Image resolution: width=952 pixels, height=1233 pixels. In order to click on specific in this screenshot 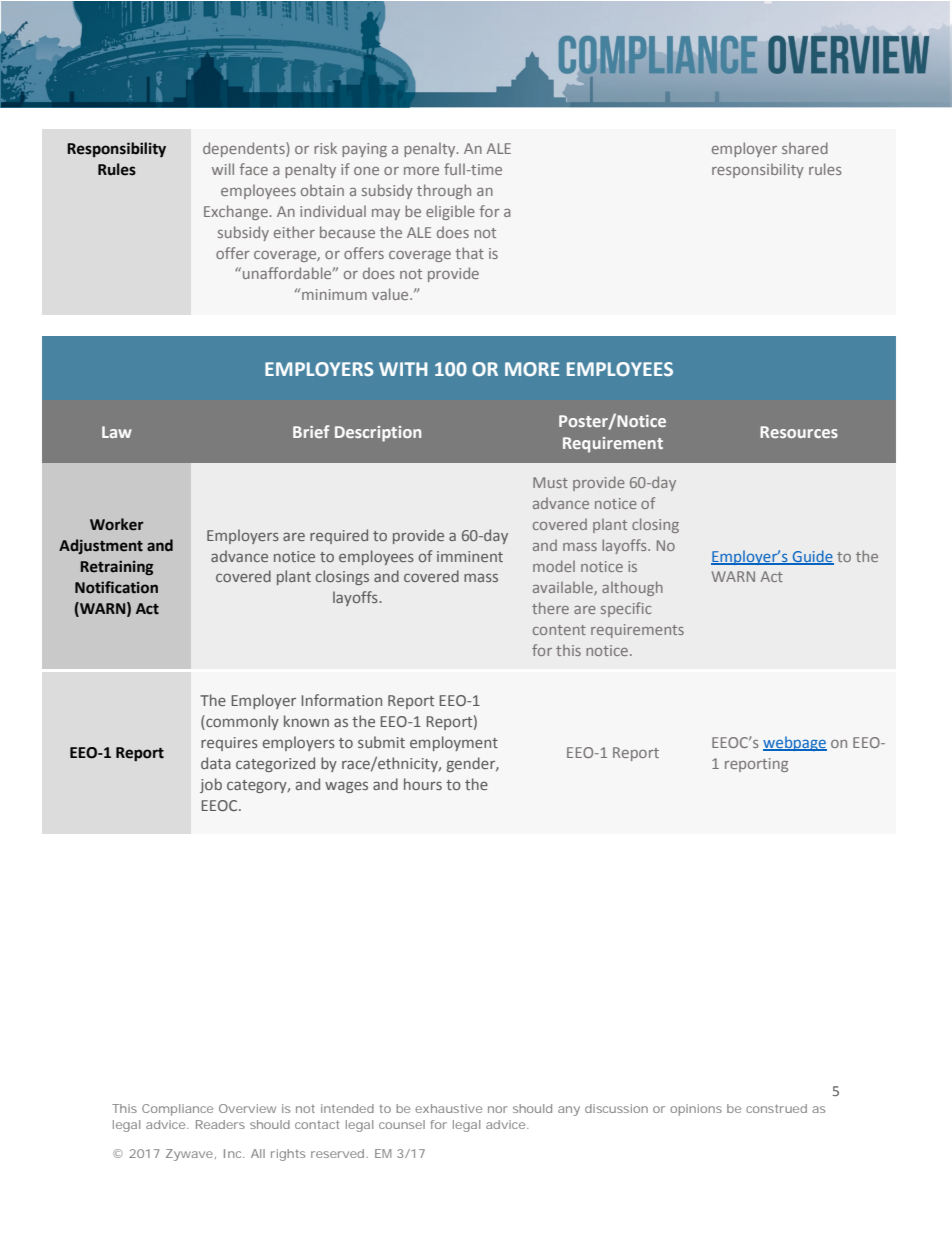, I will do `click(626, 609)`.
